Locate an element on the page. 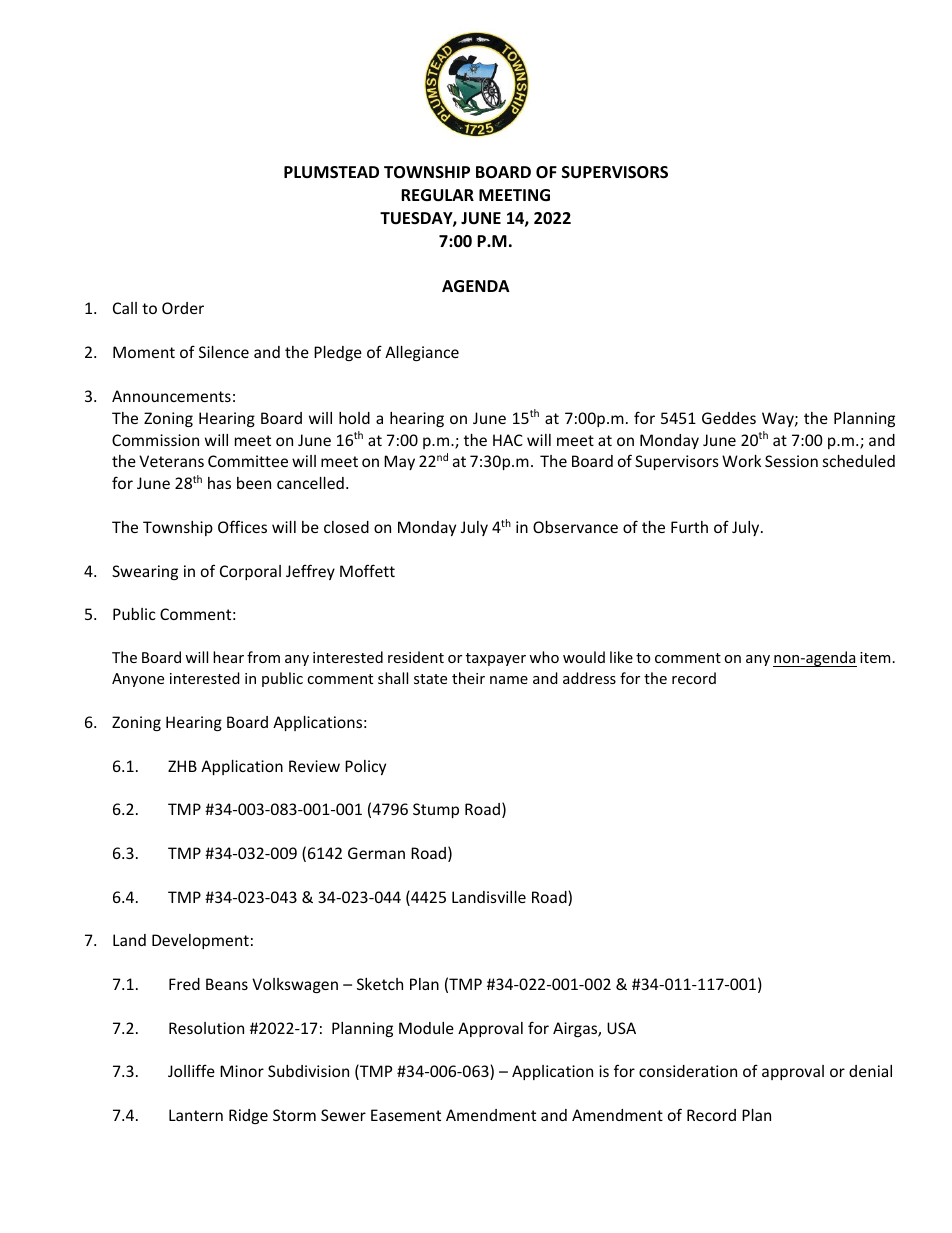 This image has width=952, height=1233. Observance is located at coordinates (575, 527).
